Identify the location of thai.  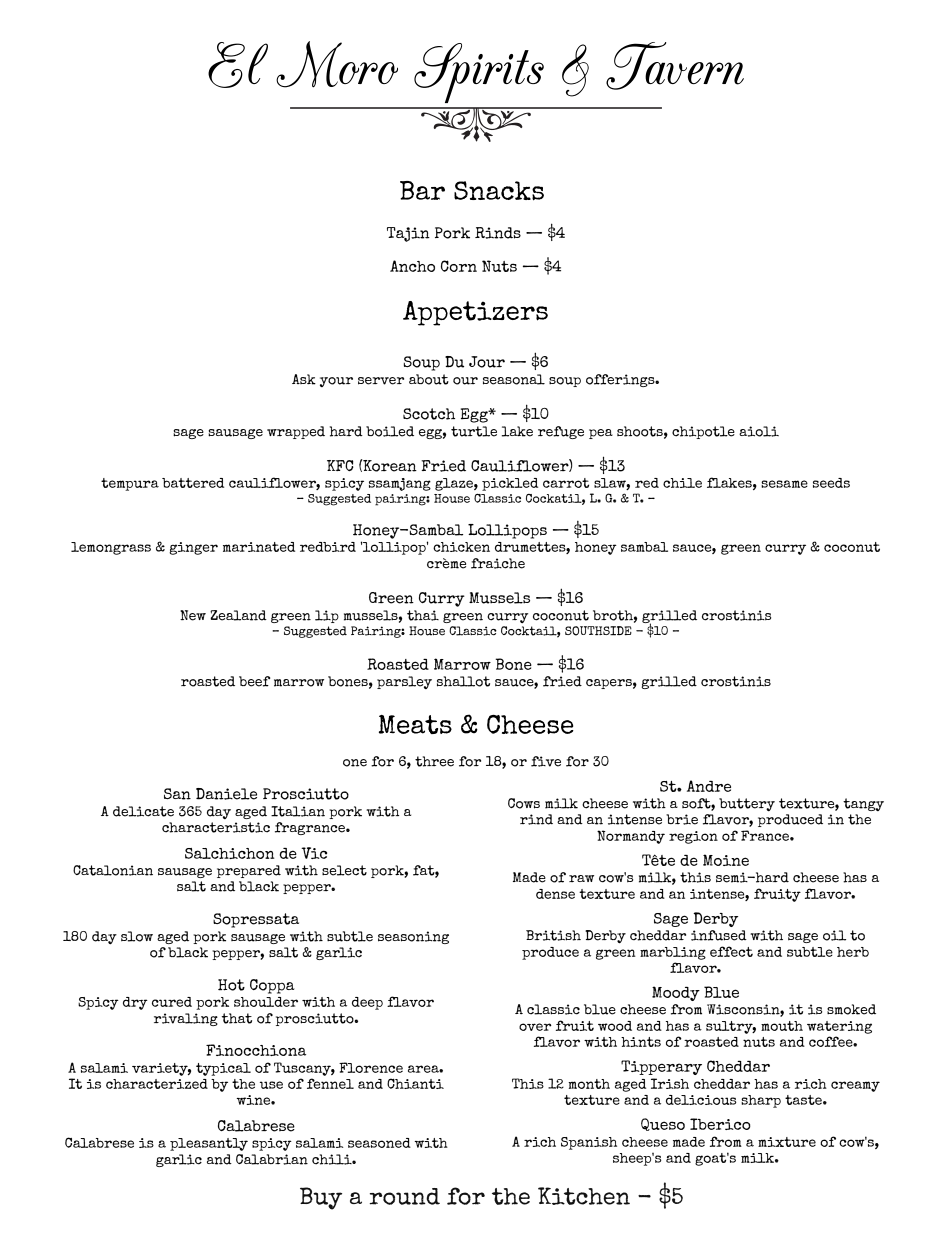
(423, 615).
